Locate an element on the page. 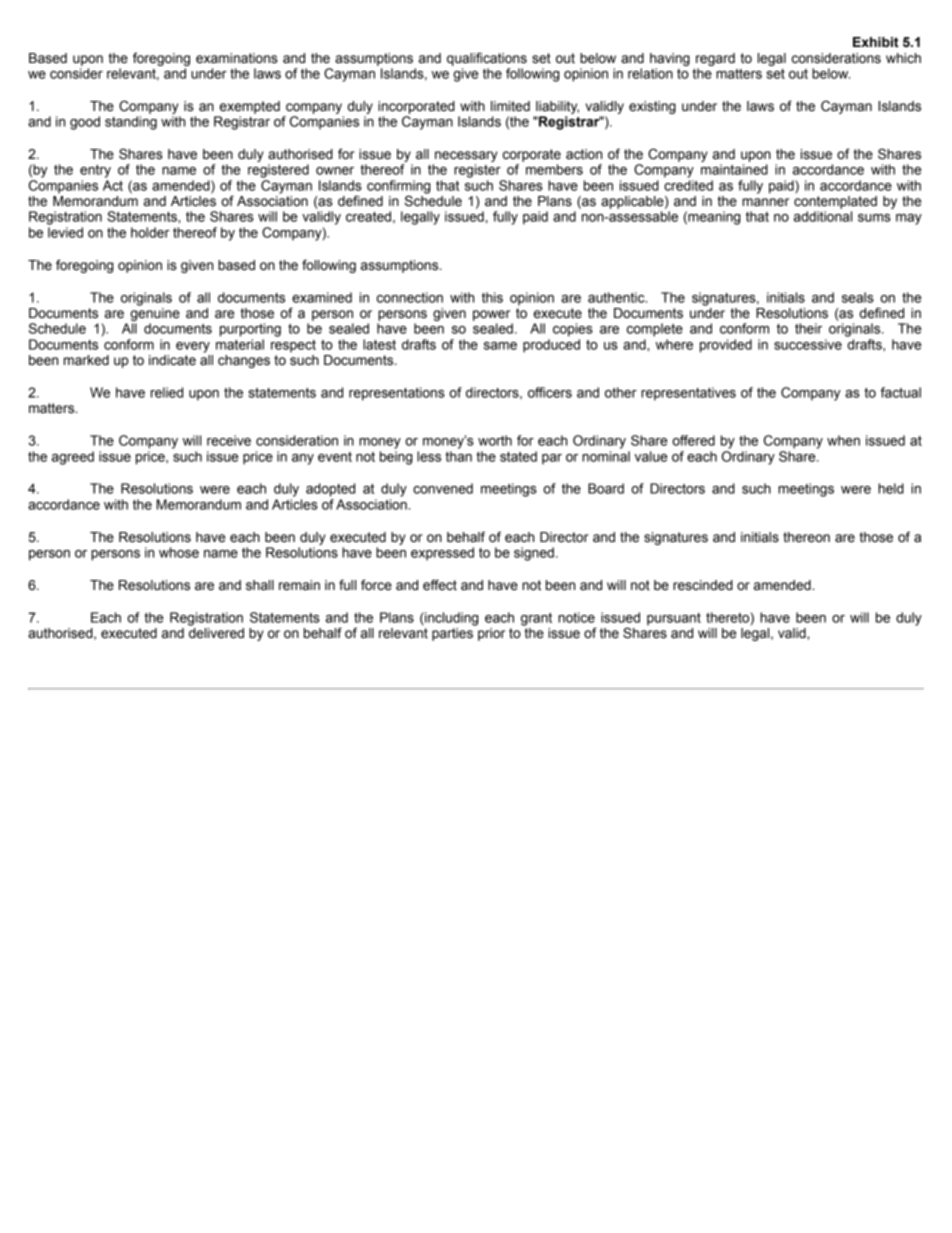  same is located at coordinates (500, 346).
